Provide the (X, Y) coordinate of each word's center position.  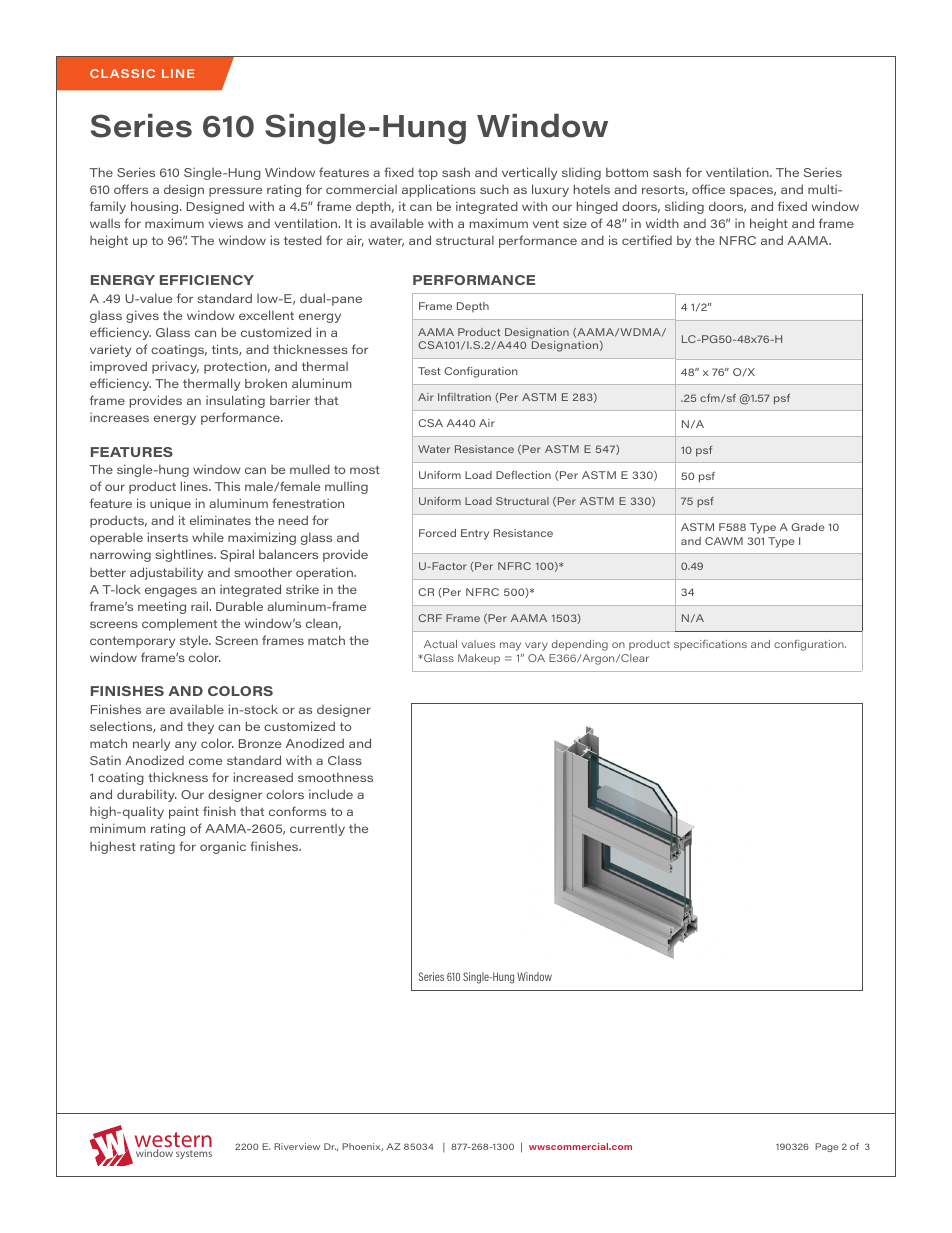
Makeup (479, 659)
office (708, 189)
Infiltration (464, 397)
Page (826, 1147)
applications (439, 190)
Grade (808, 527)
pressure (235, 192)
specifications (710, 645)
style (195, 641)
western (173, 1141)
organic (223, 847)
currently (317, 830)
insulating (235, 401)
